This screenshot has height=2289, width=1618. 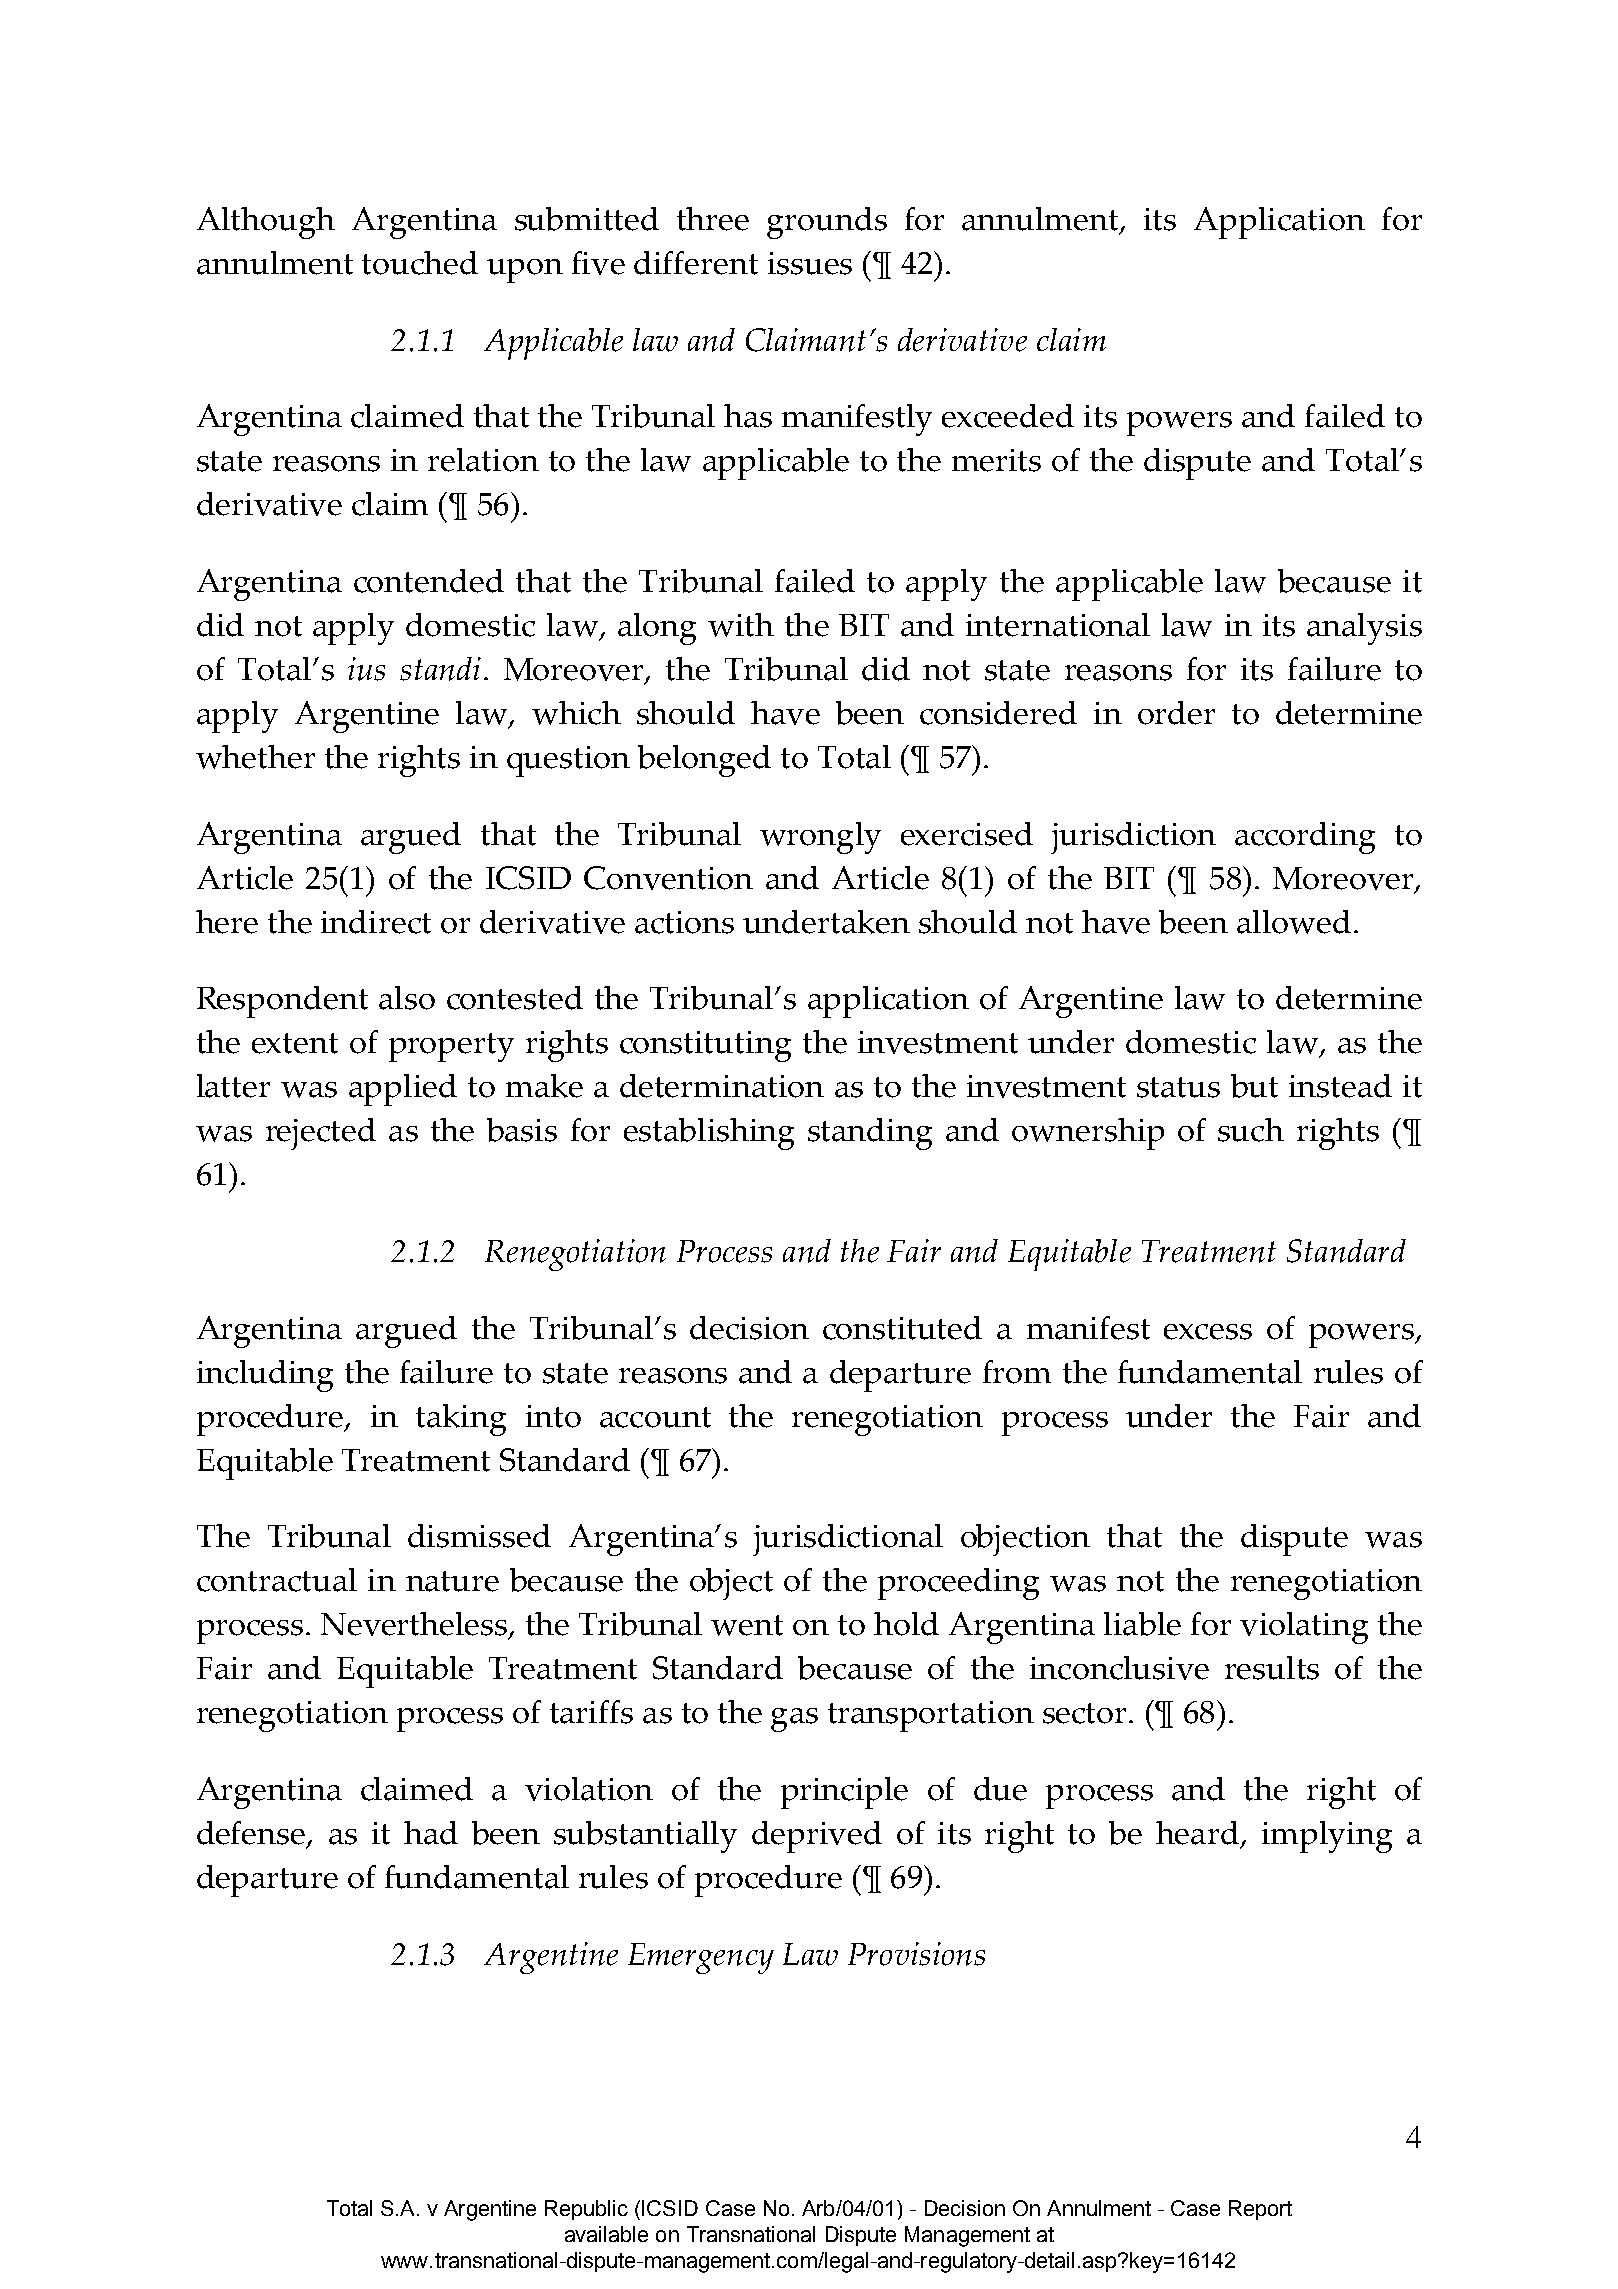 I want to click on such, so click(x=1251, y=1130).
